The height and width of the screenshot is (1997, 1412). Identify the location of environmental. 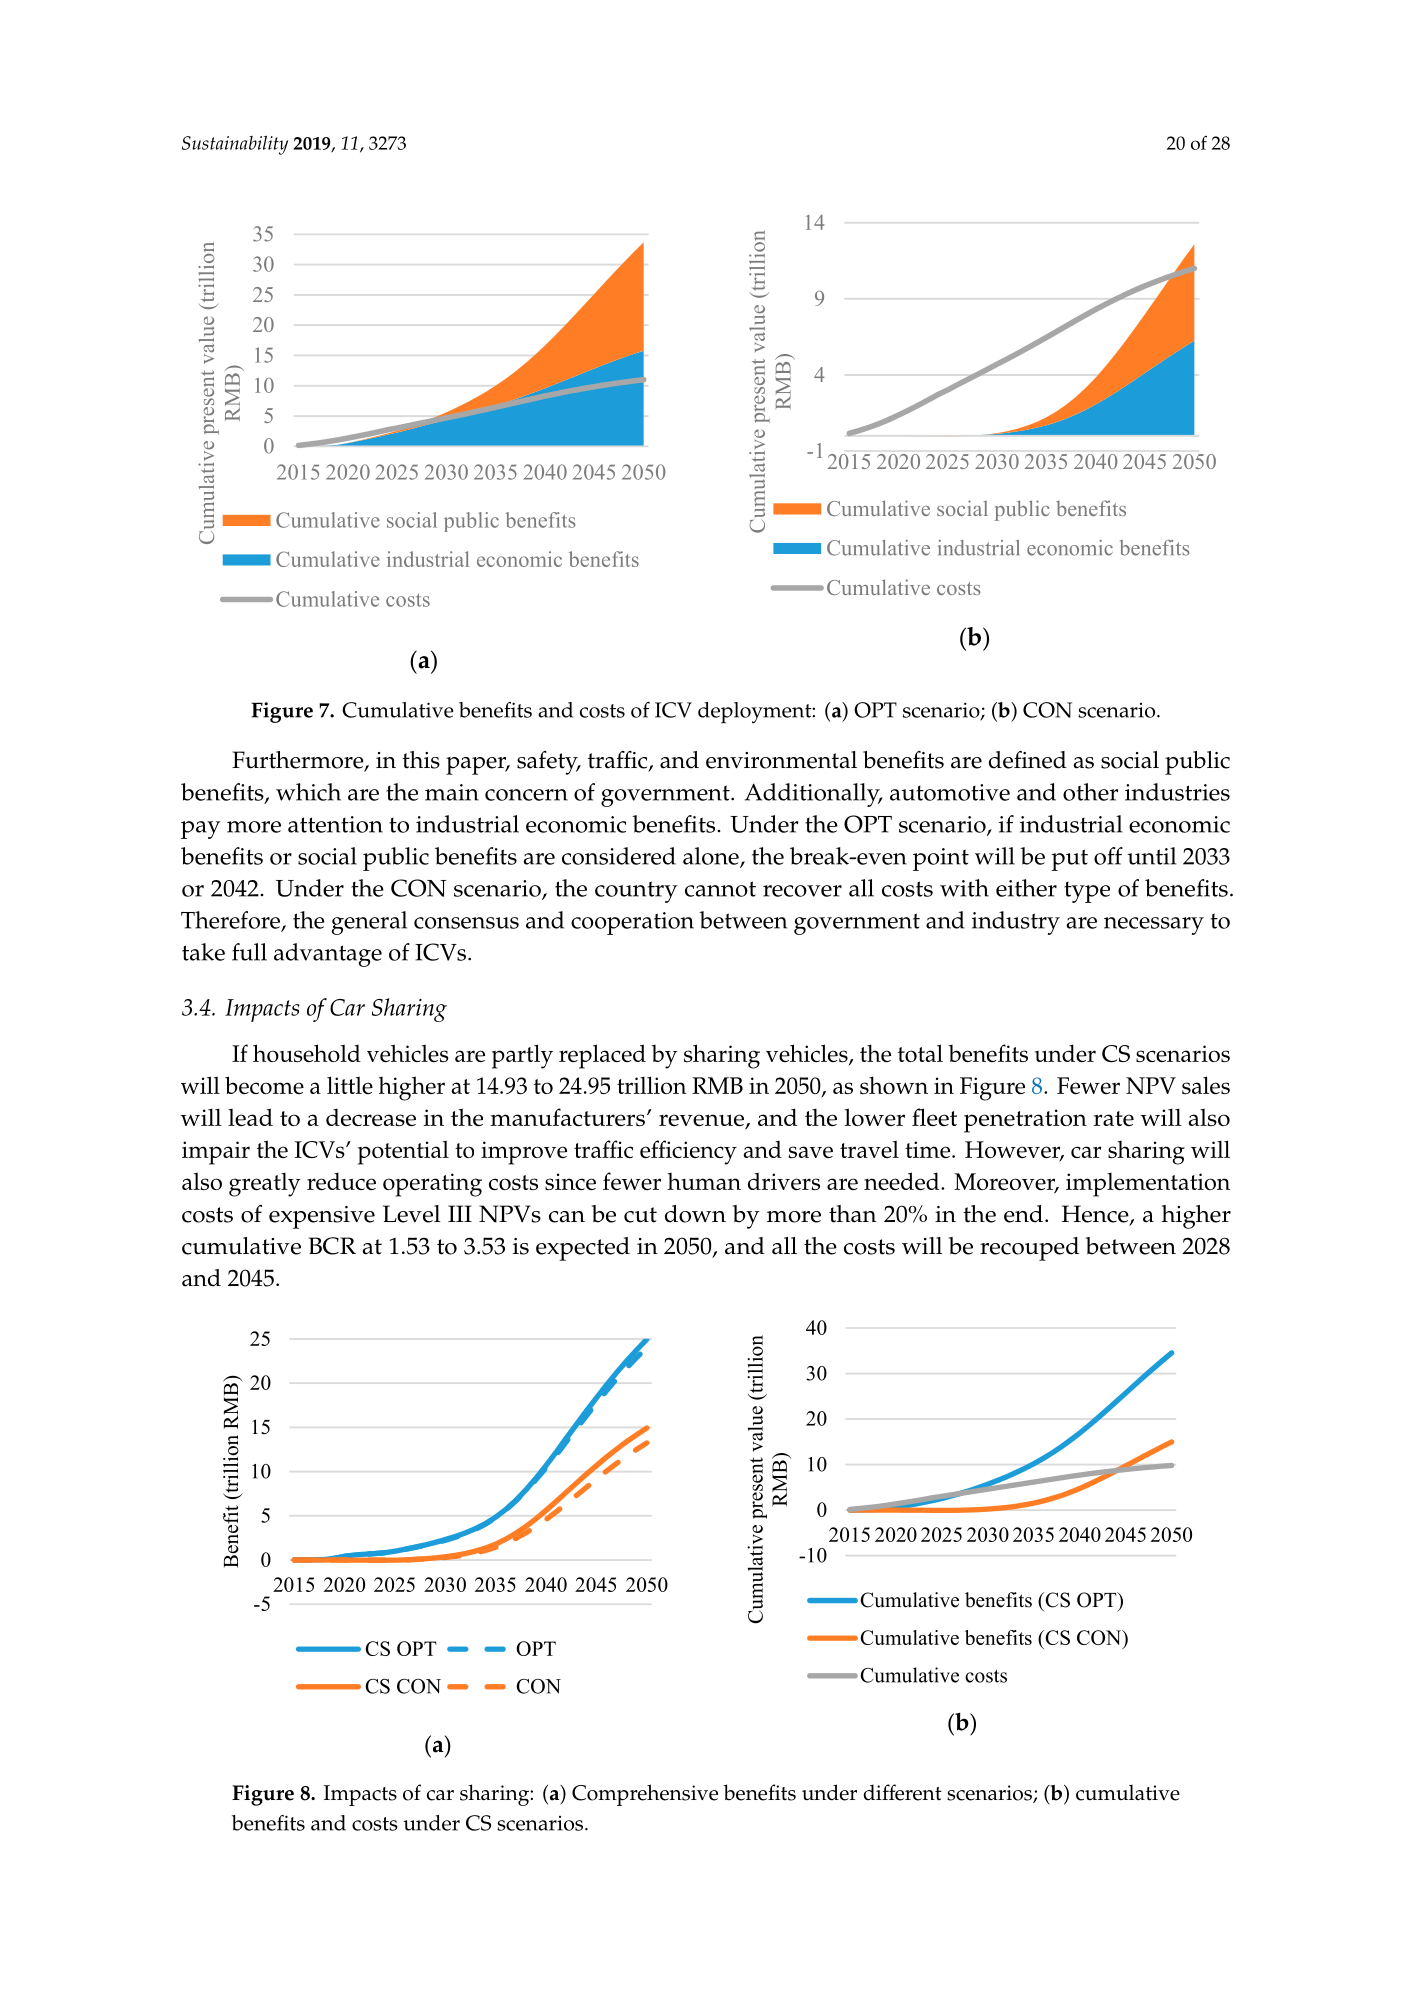
(781, 760).
